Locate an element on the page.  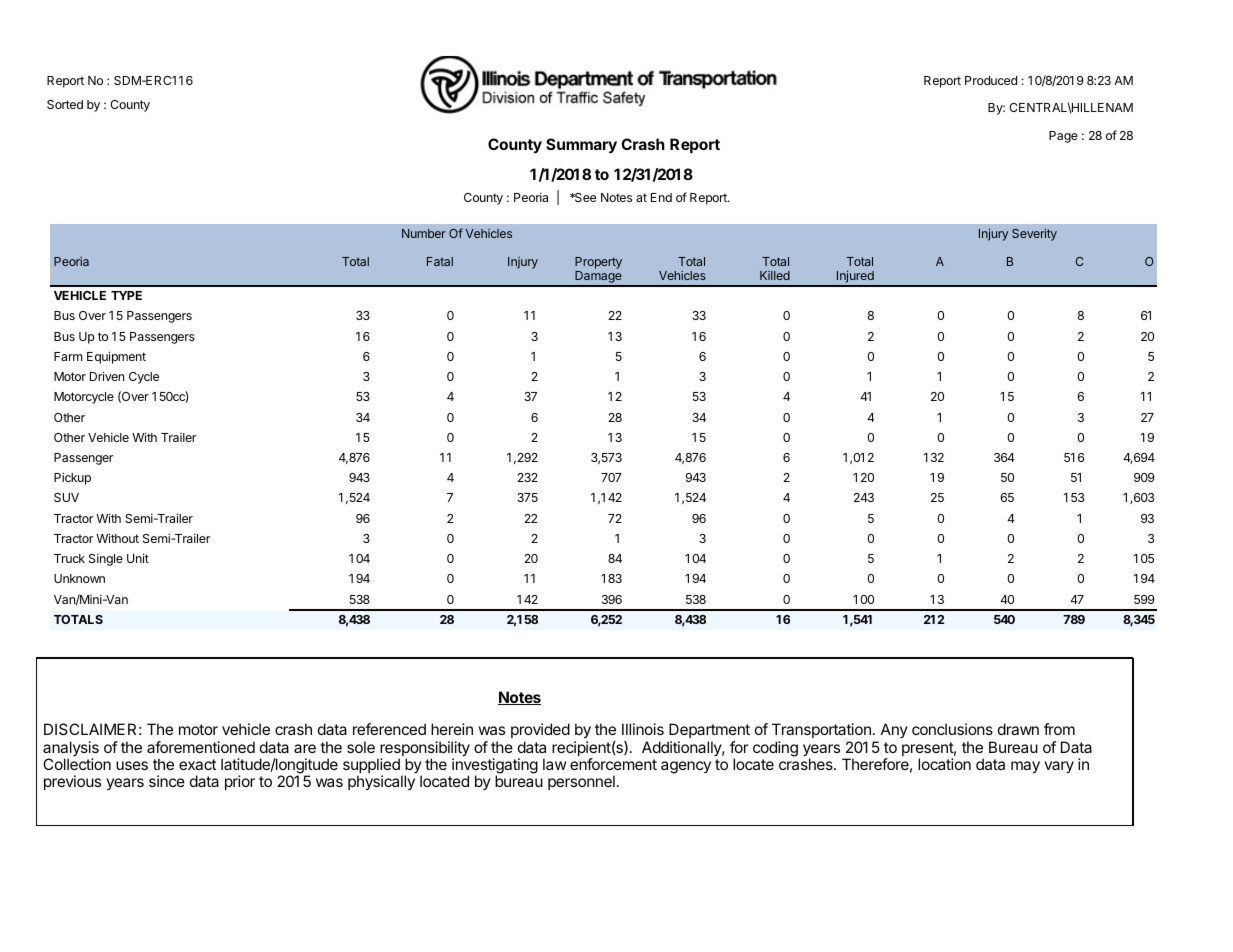
Summary is located at coordinates (581, 146).
